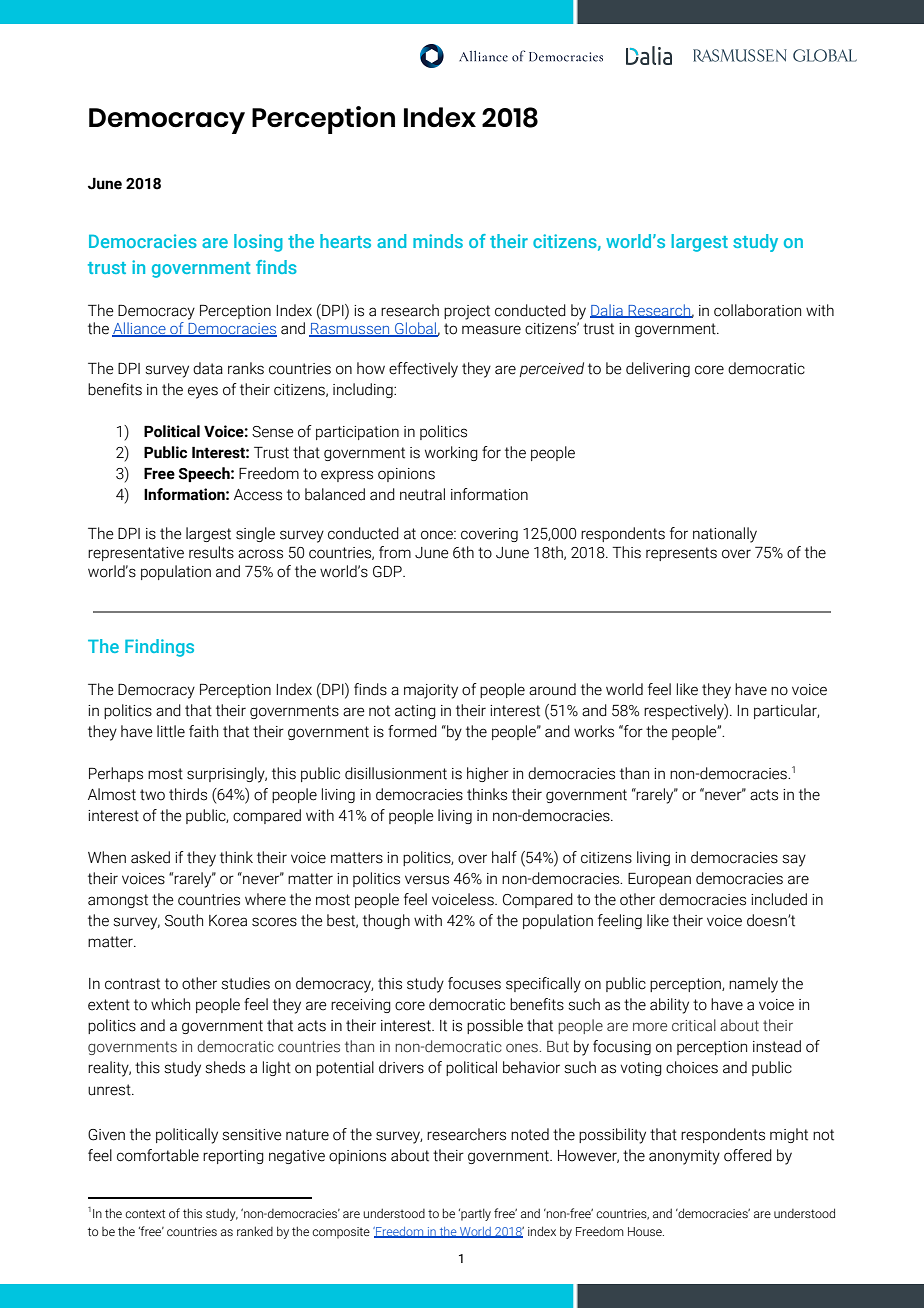 The image size is (924, 1308). I want to click on minds, so click(438, 241).
